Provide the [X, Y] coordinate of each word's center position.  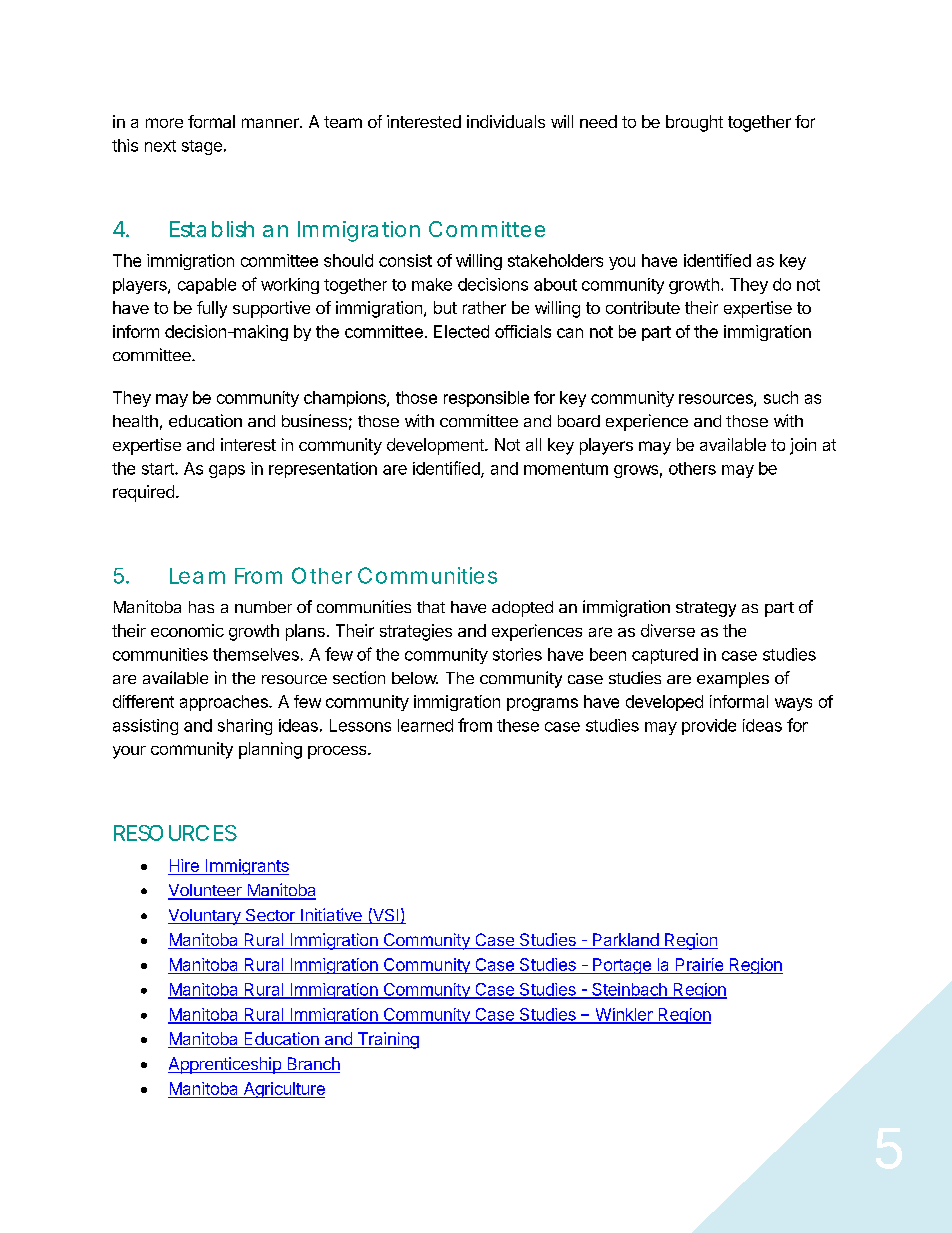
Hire [184, 865]
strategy [706, 609]
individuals [506, 121]
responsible [486, 399]
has [201, 607]
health [135, 421]
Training [387, 1040]
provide [709, 727]
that [431, 607]
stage [202, 147]
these [518, 725]
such [781, 397]
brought [694, 123]
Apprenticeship [225, 1065]
